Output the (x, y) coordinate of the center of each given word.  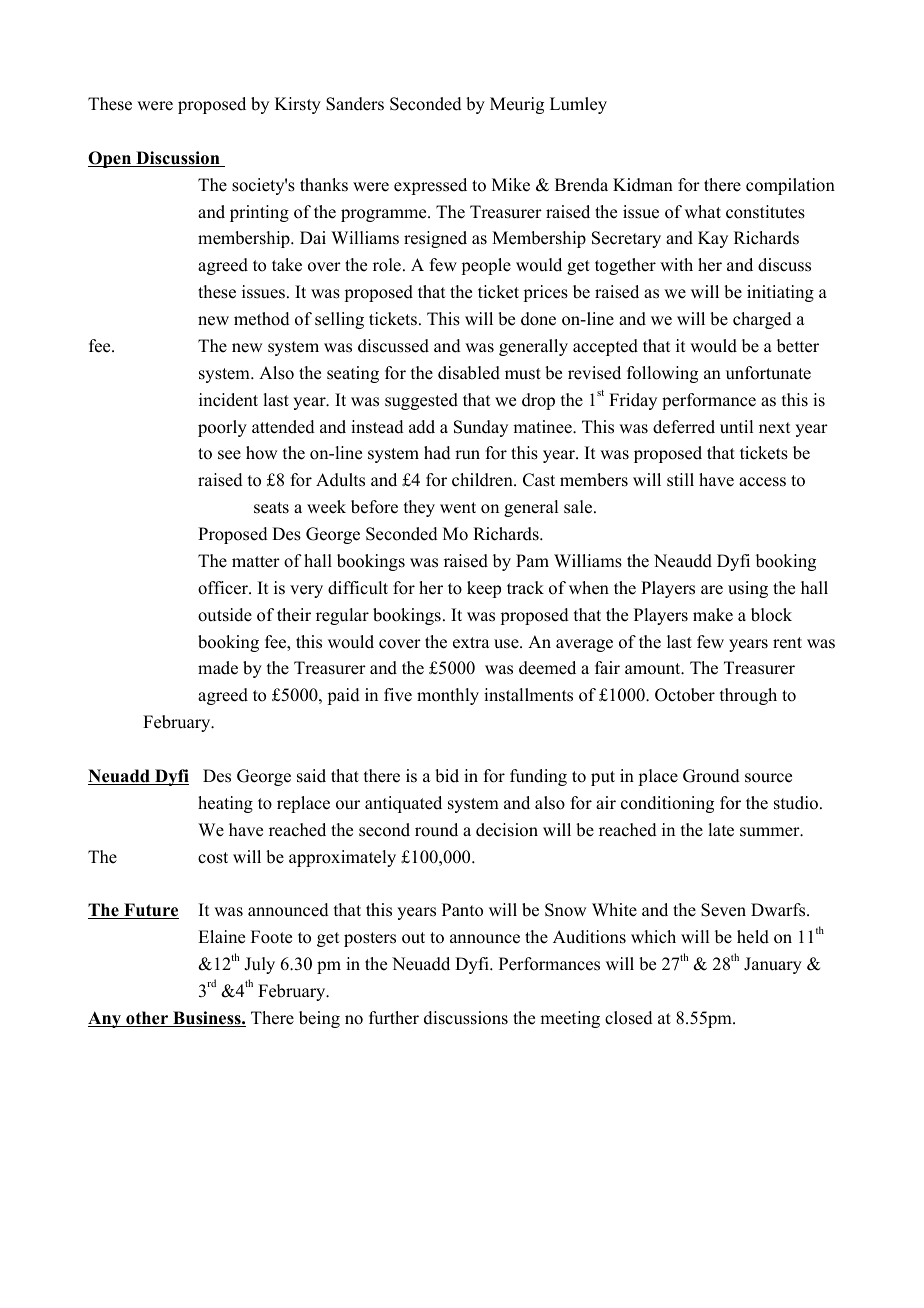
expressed (430, 186)
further (394, 1018)
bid (447, 776)
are (712, 590)
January (773, 965)
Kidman (643, 185)
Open (111, 159)
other (147, 1019)
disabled (469, 373)
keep (484, 589)
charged (762, 320)
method (262, 319)
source (768, 778)
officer (224, 588)
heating (225, 804)
